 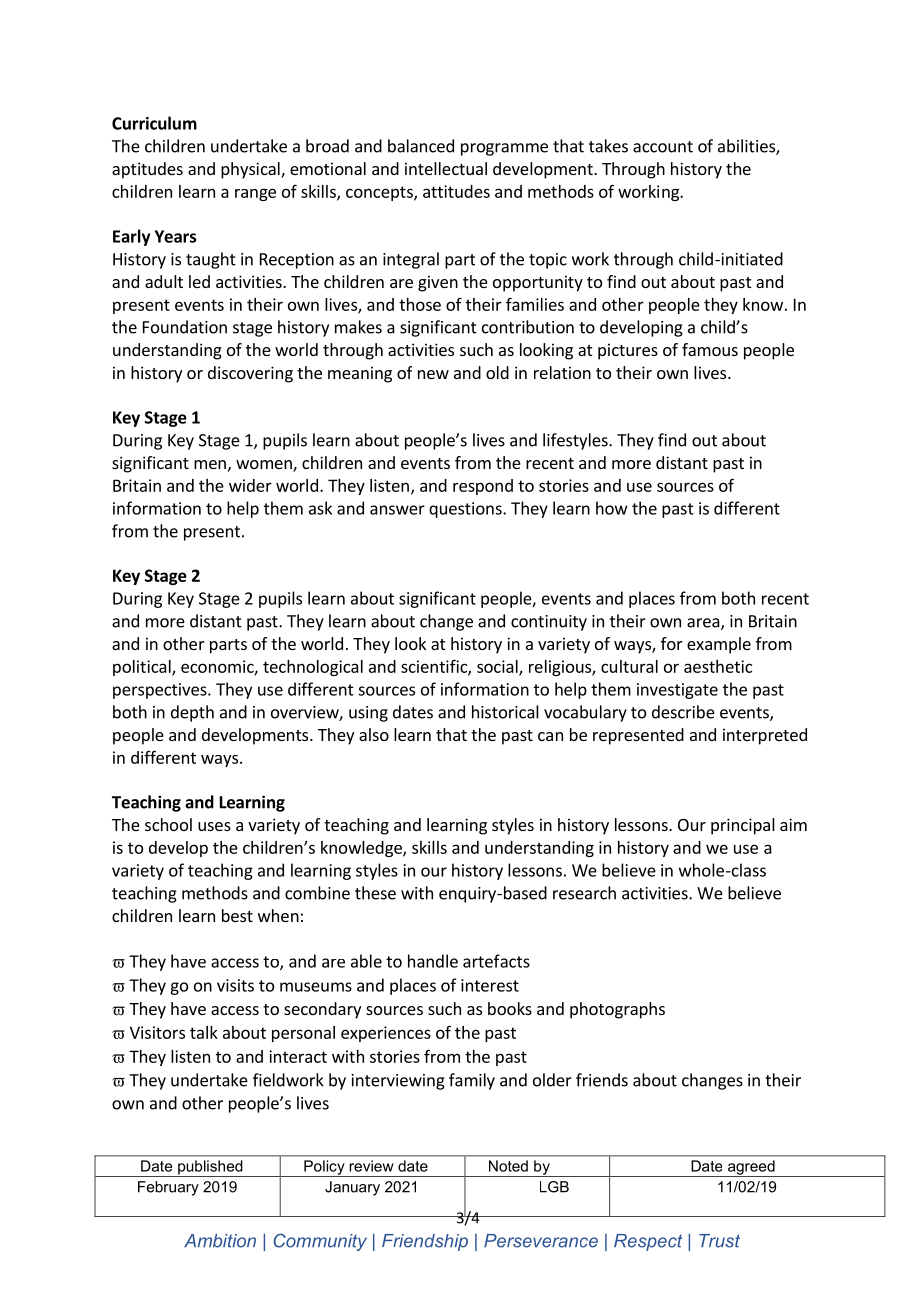 I want to click on intellectual, so click(x=446, y=168).
